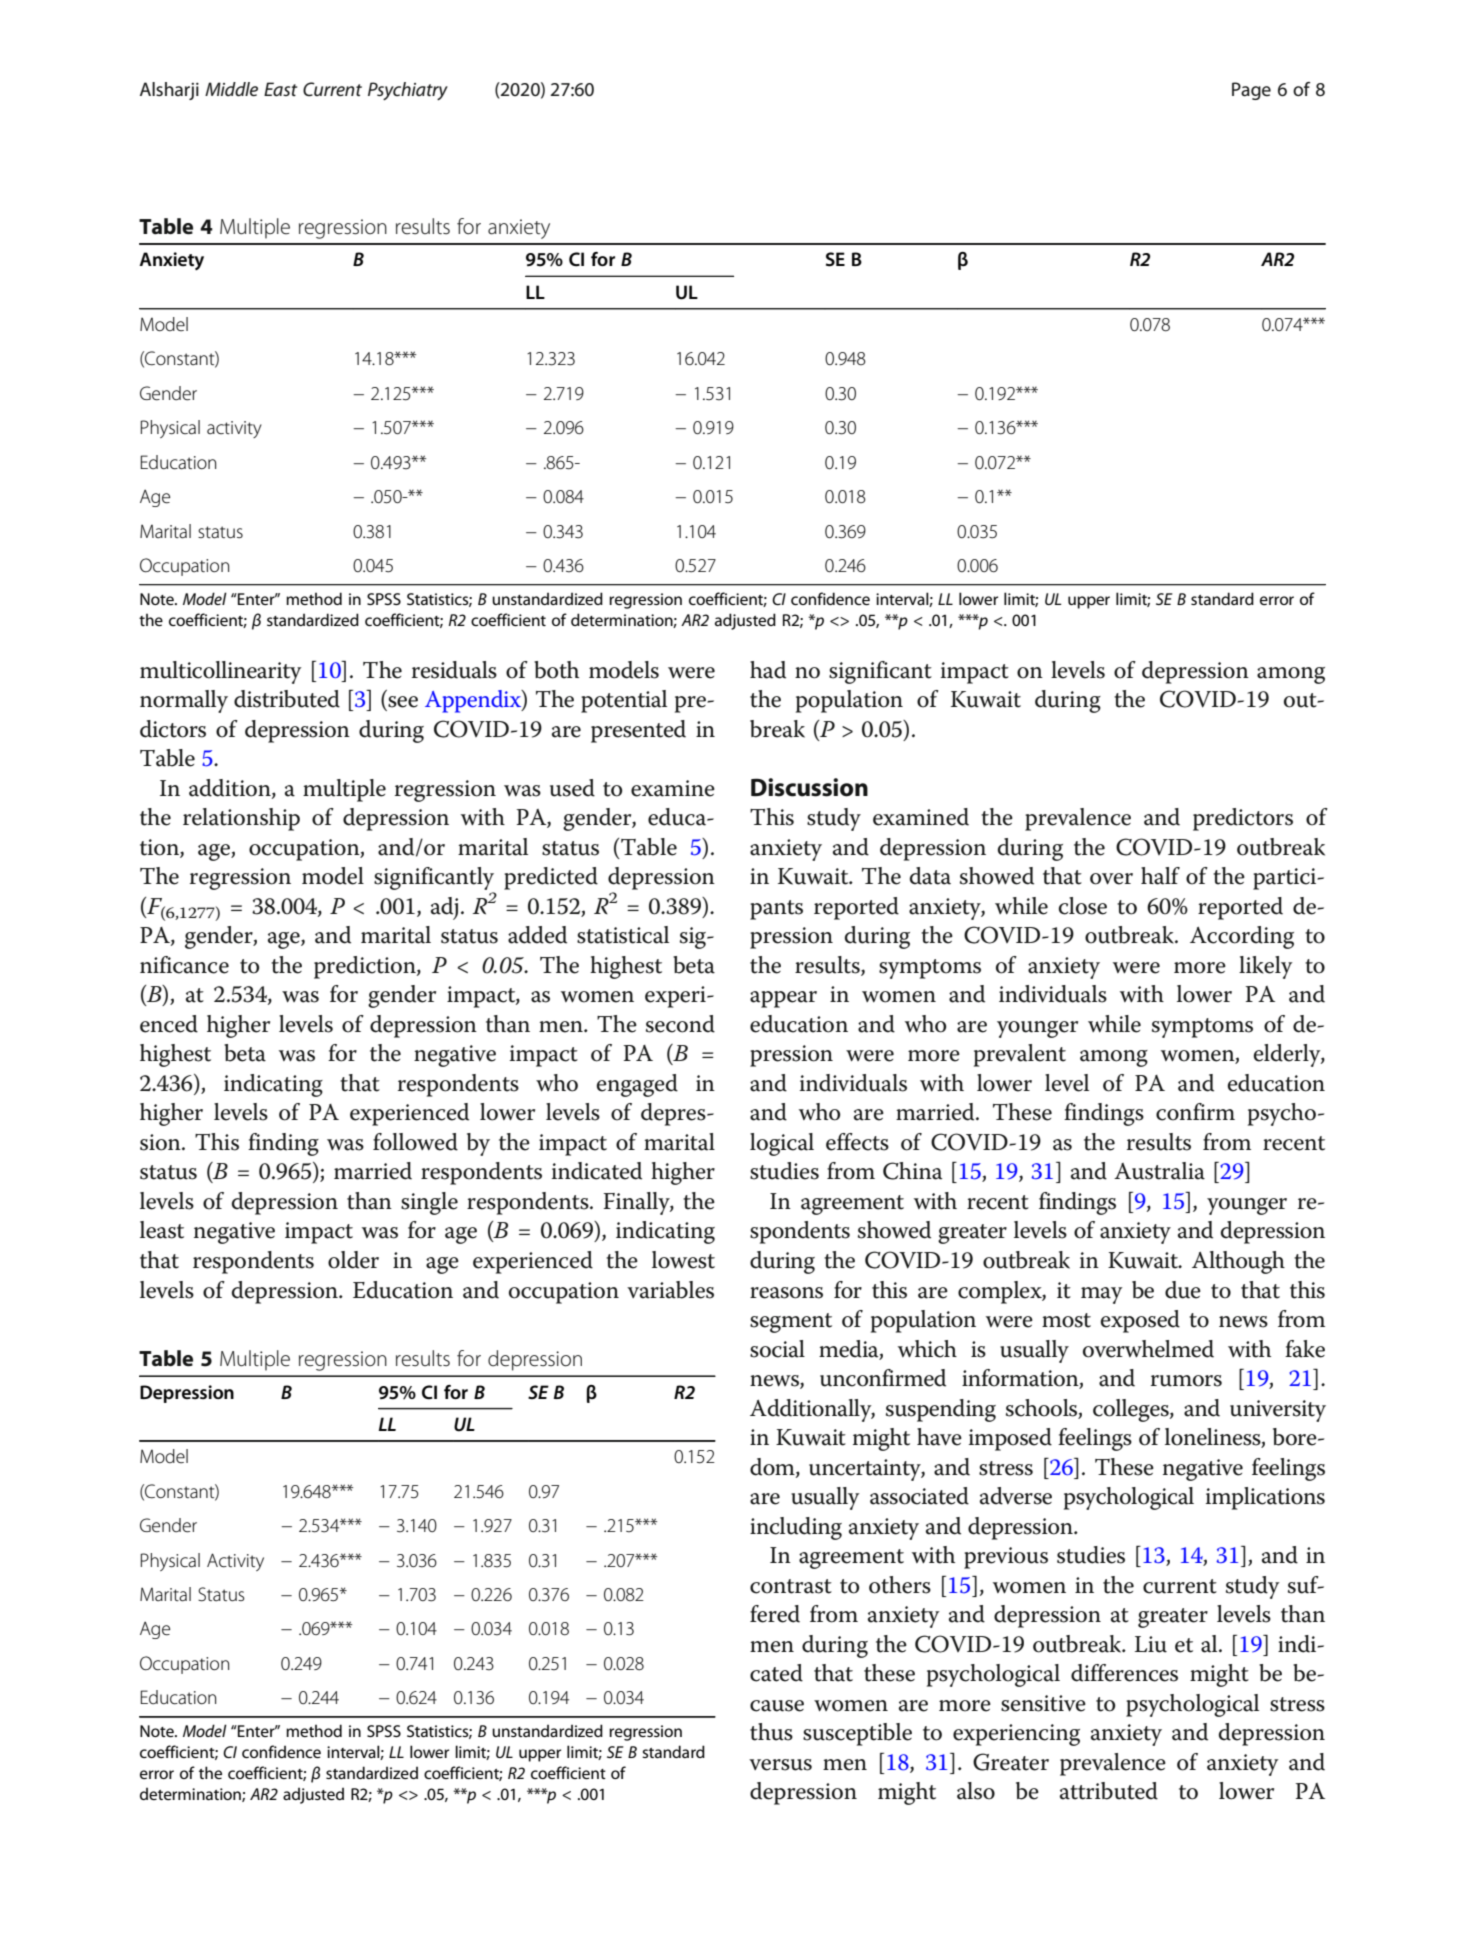  I want to click on lowest, so click(683, 1260).
